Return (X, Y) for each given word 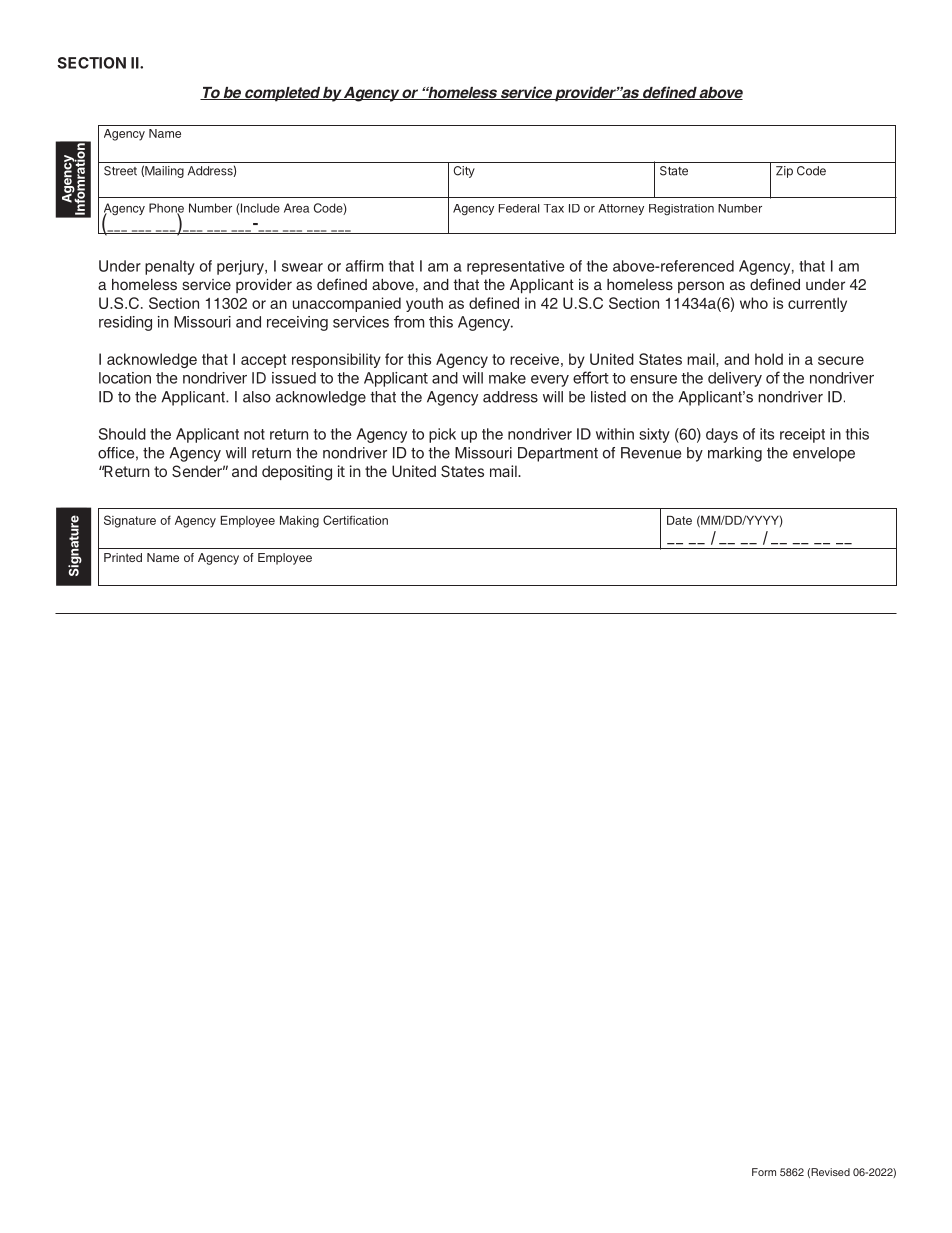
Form (764, 1172)
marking (735, 454)
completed (282, 94)
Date (679, 520)
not (254, 434)
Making (299, 522)
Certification (355, 520)
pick (442, 435)
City (464, 172)
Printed (123, 557)
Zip (784, 172)
